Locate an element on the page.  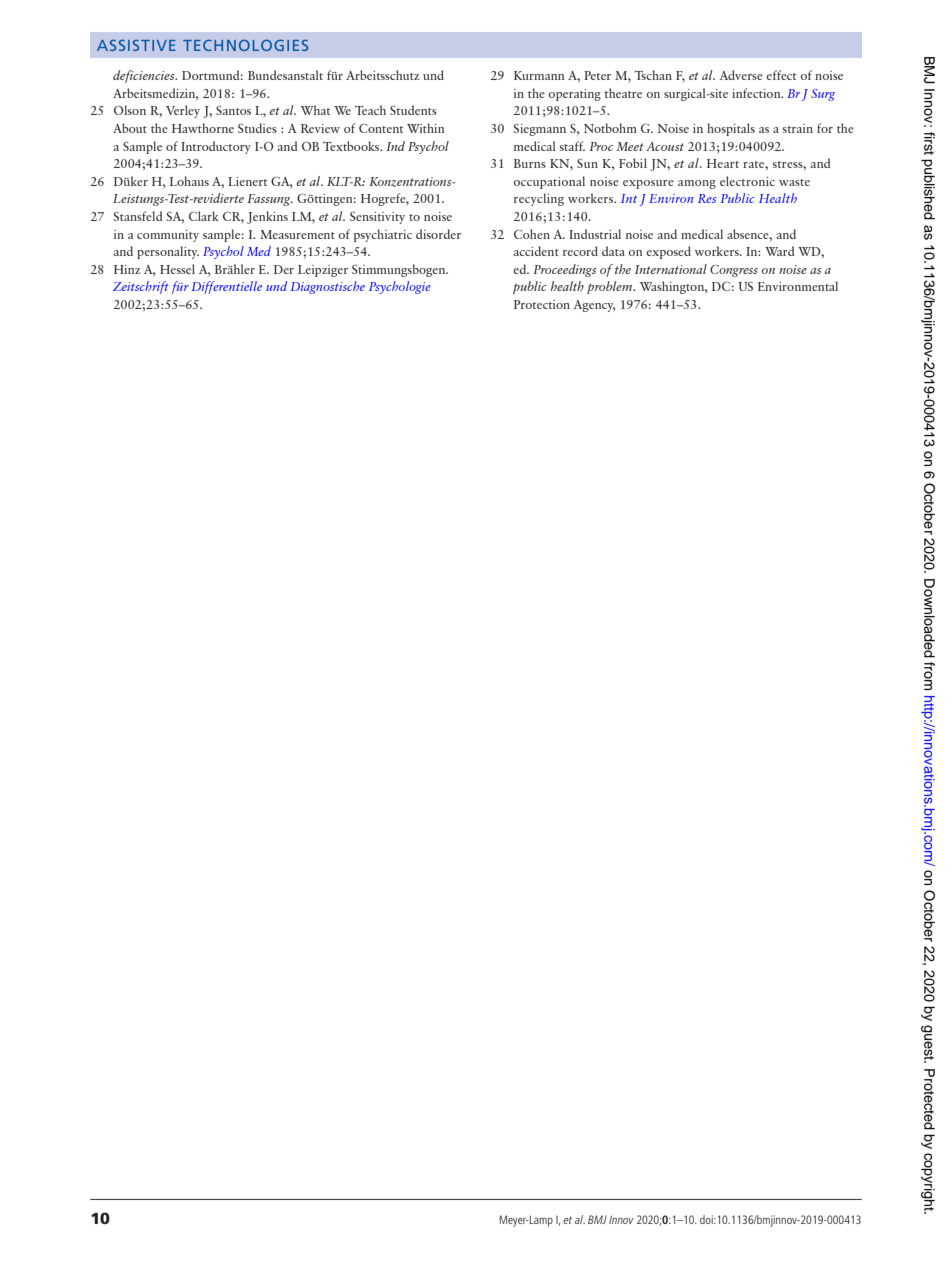
recycling is located at coordinates (539, 199).
